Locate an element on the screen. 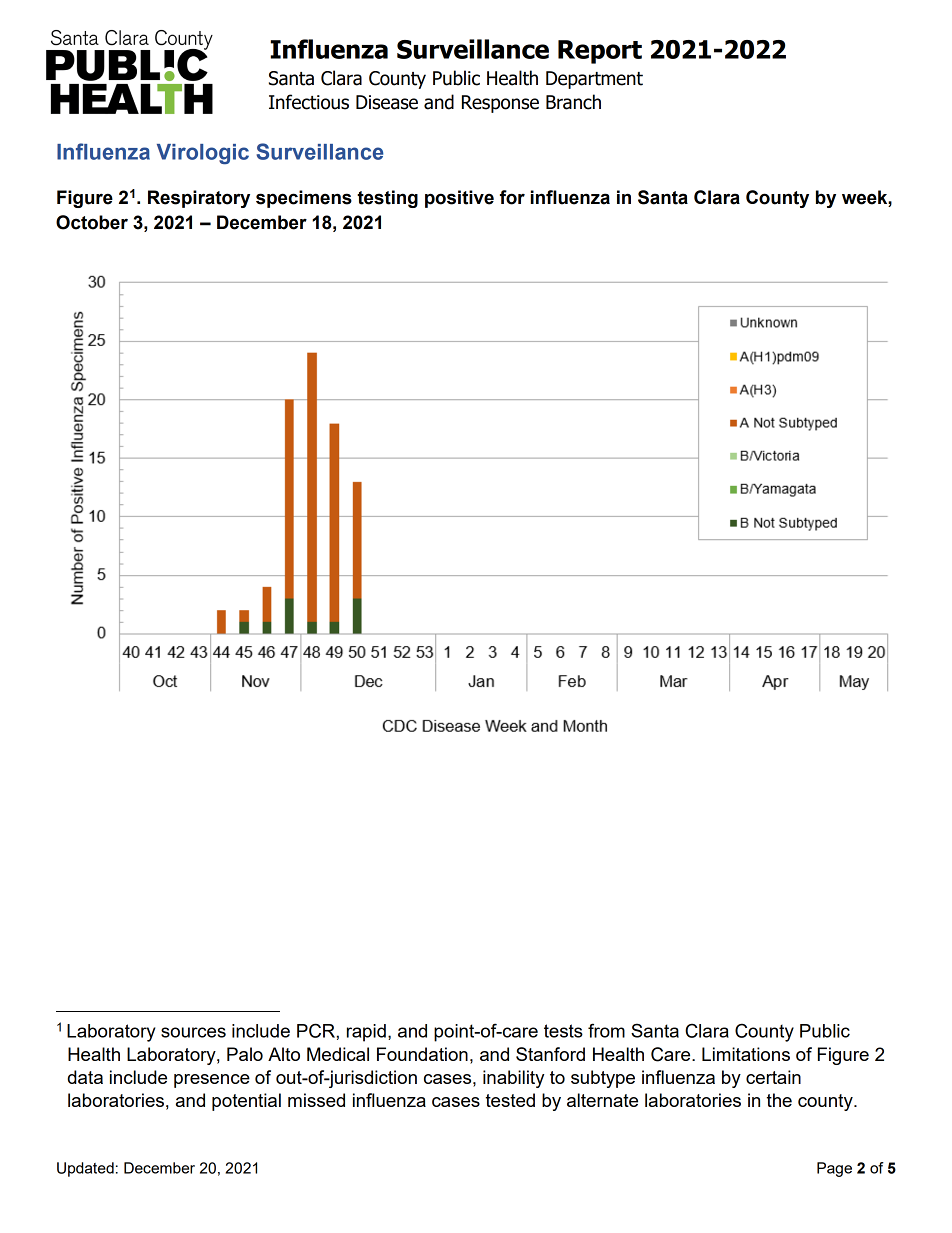  Limitations is located at coordinates (746, 1054).
